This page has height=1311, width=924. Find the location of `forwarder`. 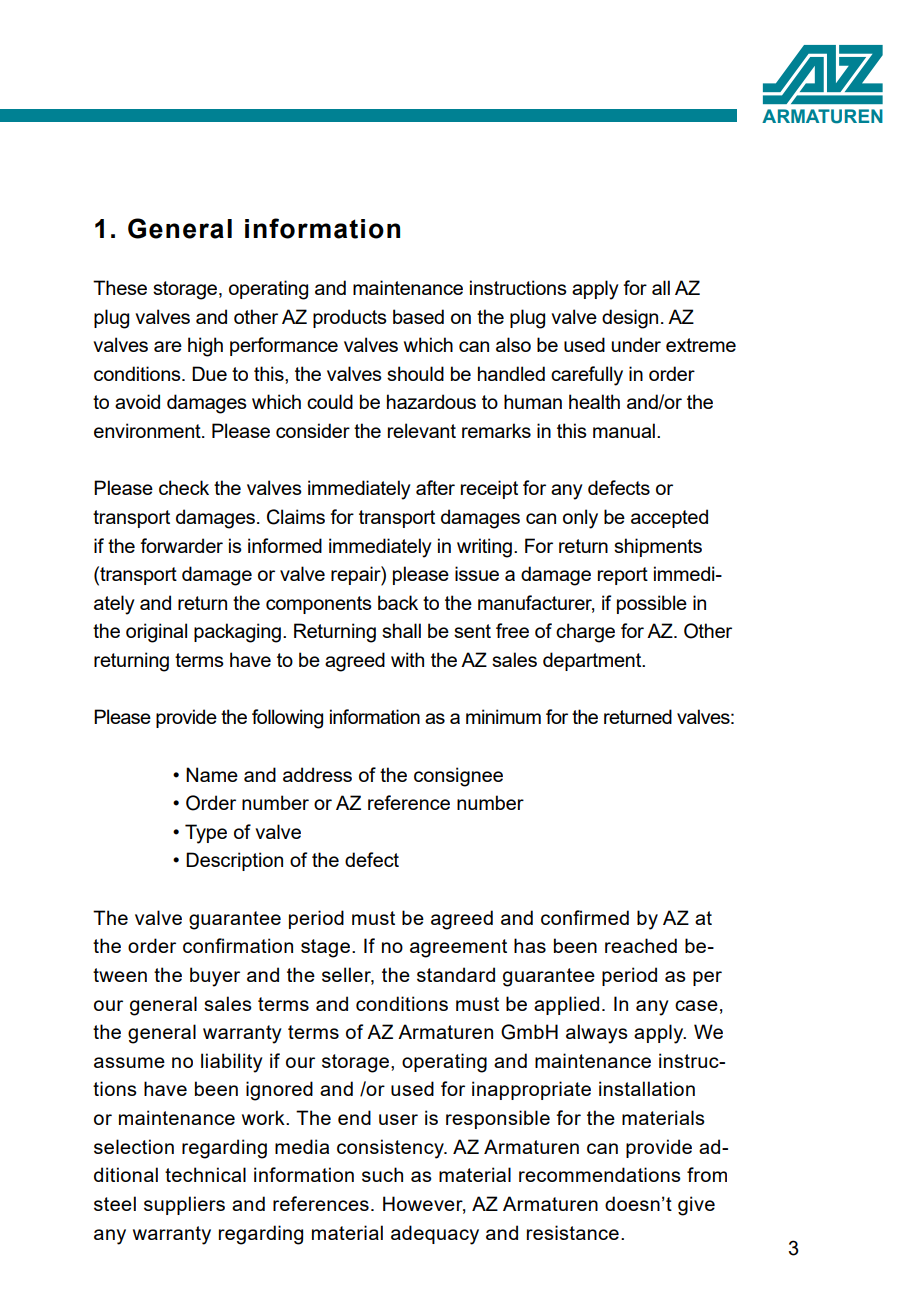

forwarder is located at coordinates (181, 545).
